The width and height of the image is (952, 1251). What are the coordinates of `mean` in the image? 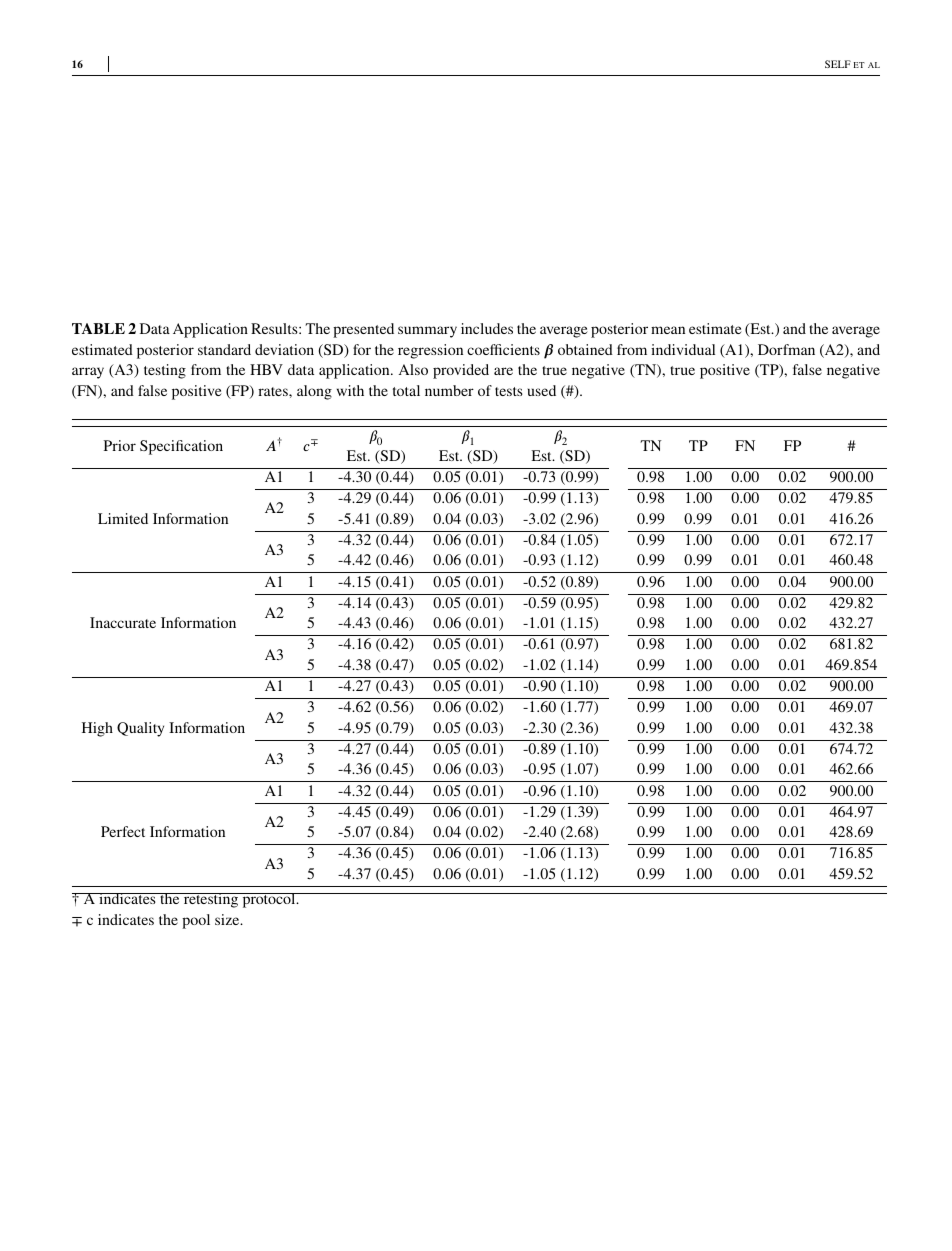 It's located at (668, 330).
